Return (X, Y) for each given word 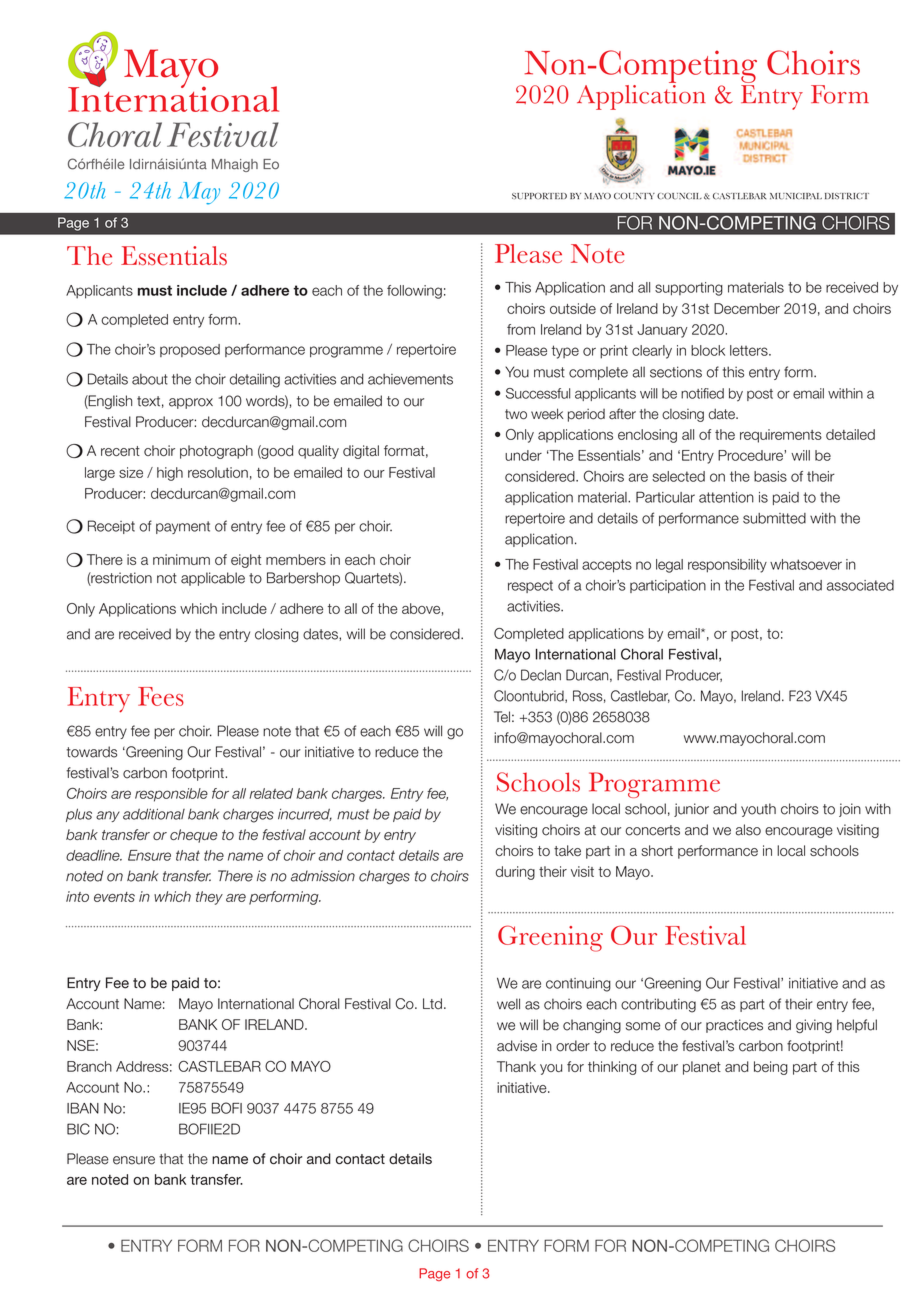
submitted (774, 518)
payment (183, 527)
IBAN (83, 1108)
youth (758, 810)
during (515, 873)
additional (154, 814)
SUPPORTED (539, 196)
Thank (516, 1066)
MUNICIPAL (796, 196)
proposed (190, 350)
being (771, 1068)
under (523, 455)
